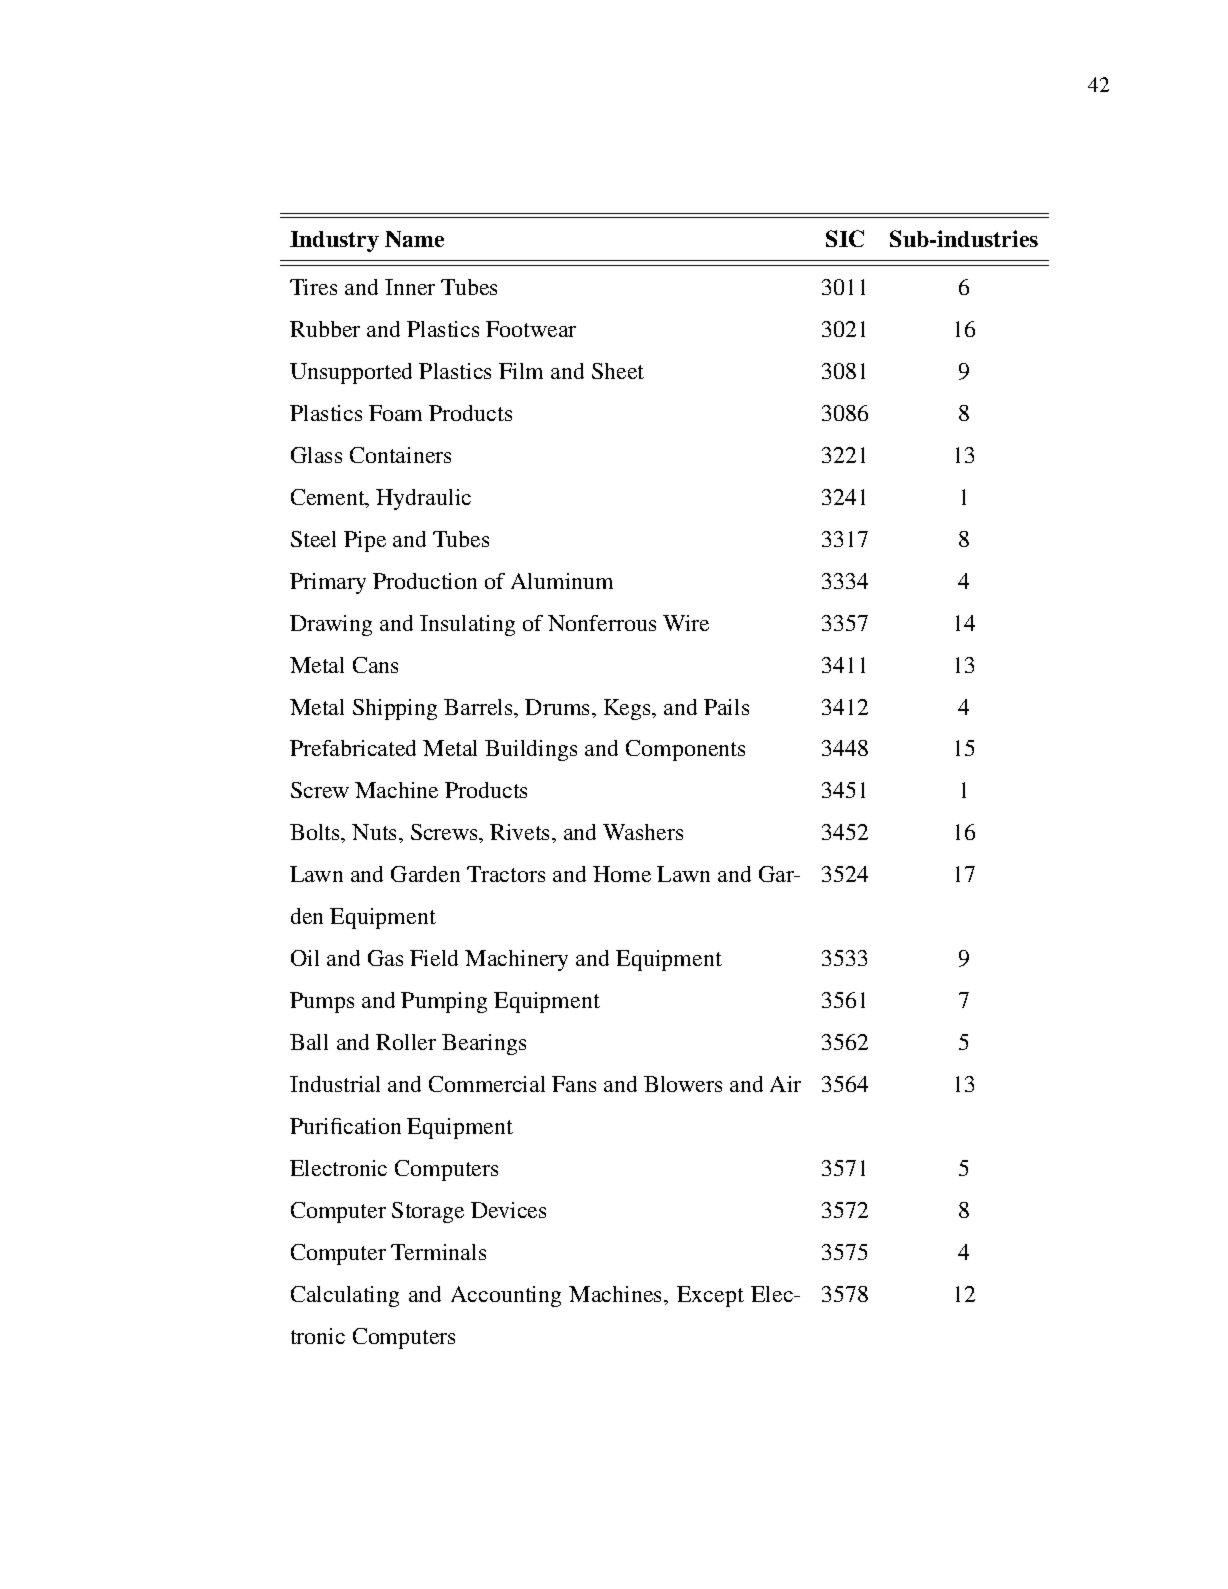 The image size is (1228, 1589). Describe the element at coordinates (562, 581) in the screenshot. I see `Aluminum` at that location.
